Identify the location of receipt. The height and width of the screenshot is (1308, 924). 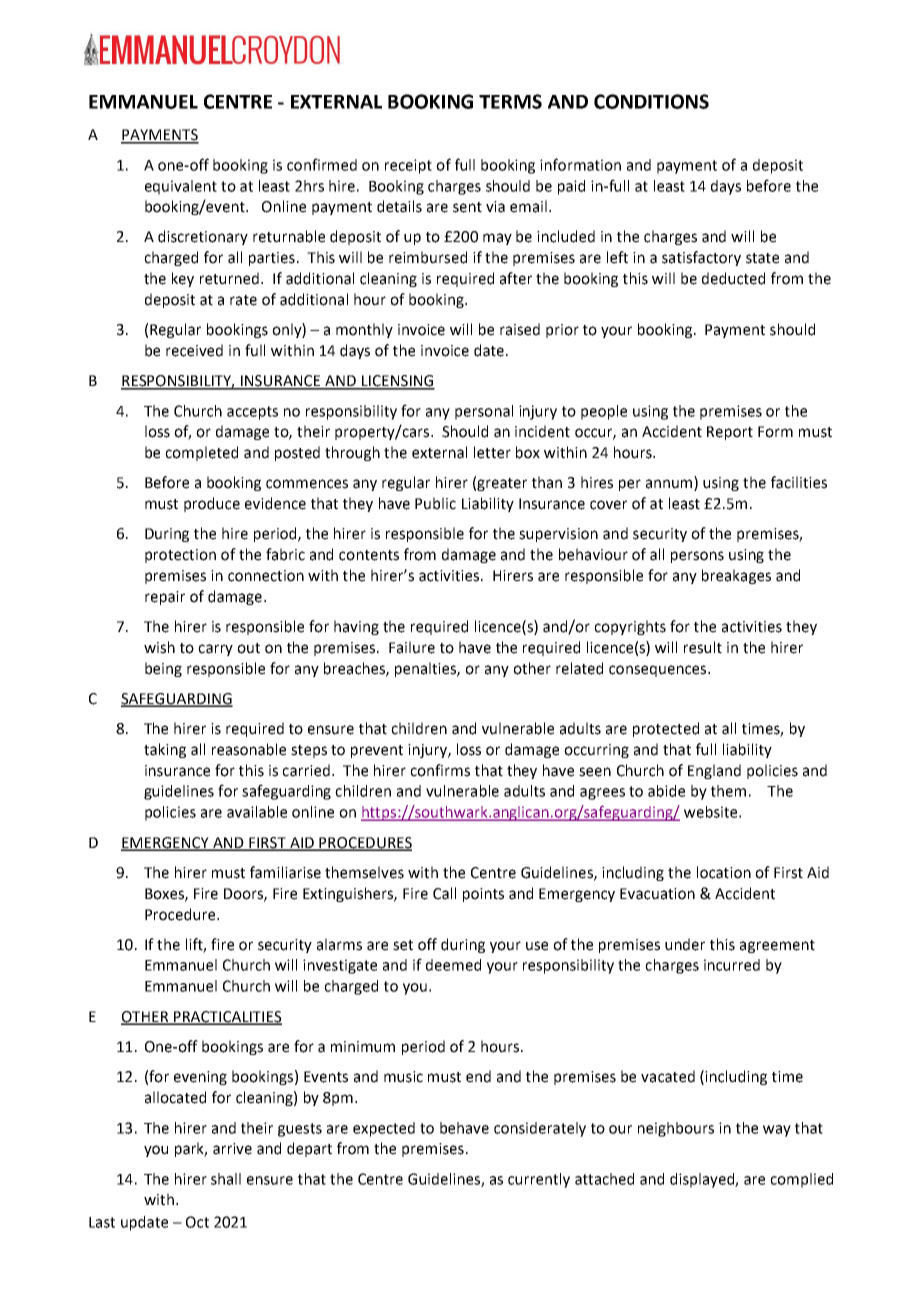
(408, 166).
